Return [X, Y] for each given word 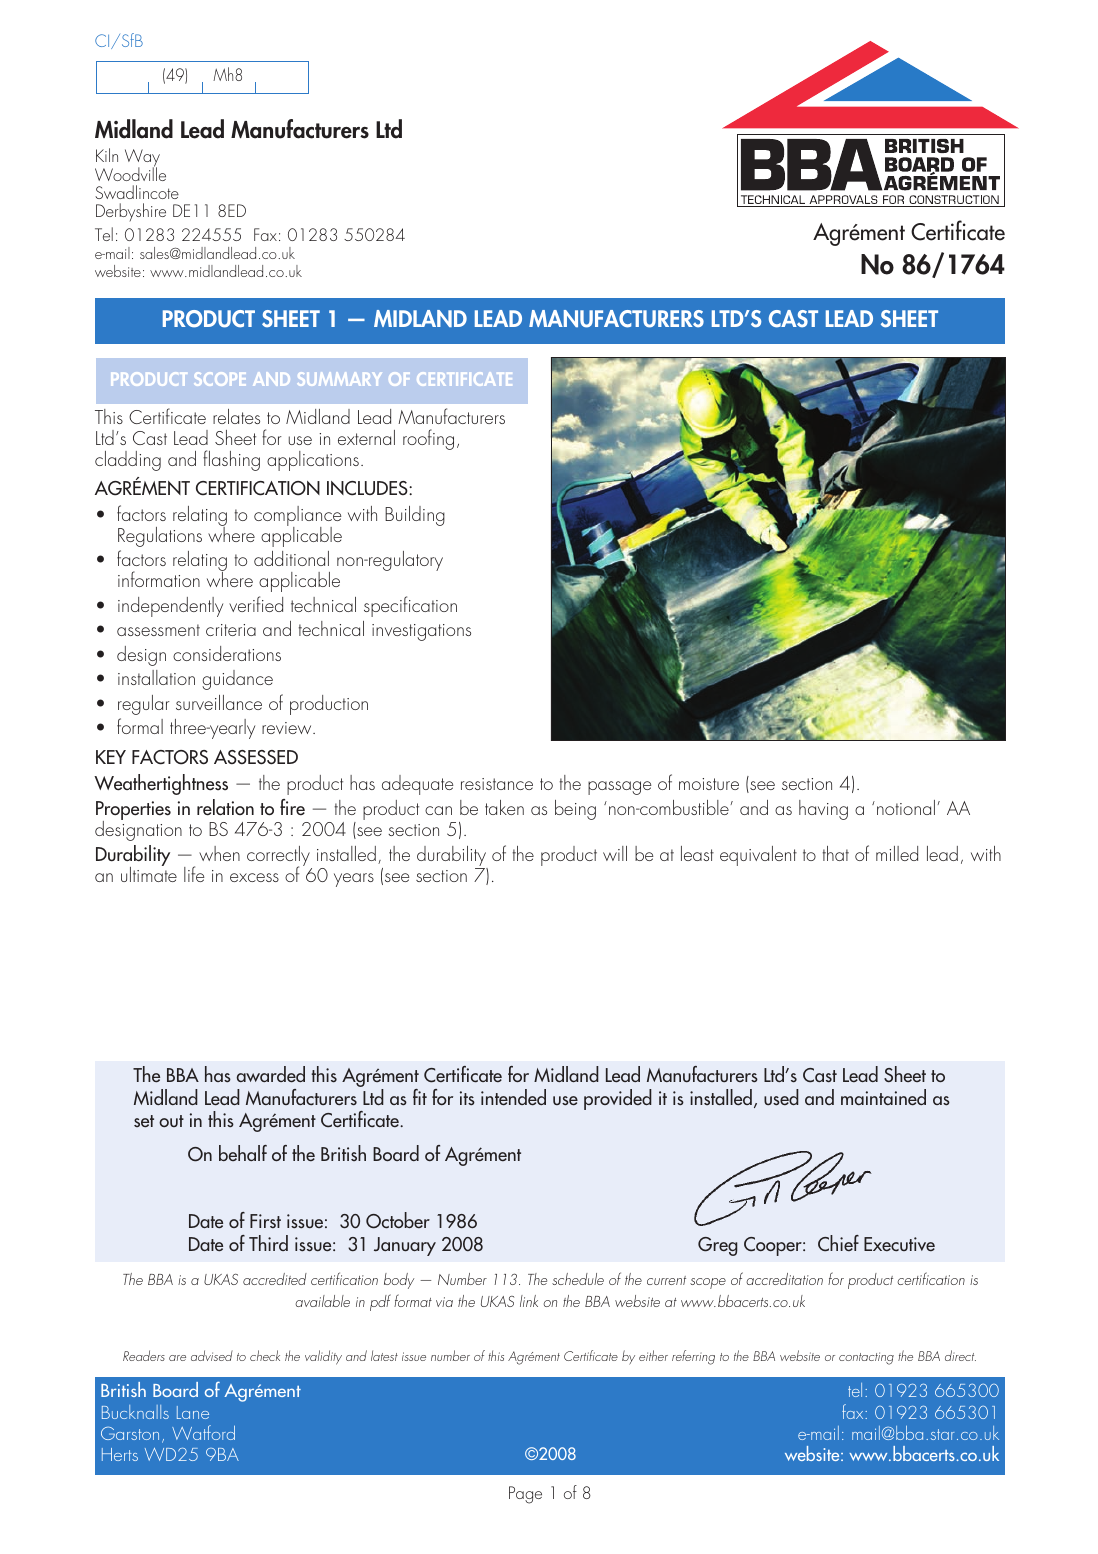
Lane [193, 1412]
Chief [838, 1243]
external [366, 437]
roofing [428, 439]
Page [525, 1495]
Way [142, 159]
